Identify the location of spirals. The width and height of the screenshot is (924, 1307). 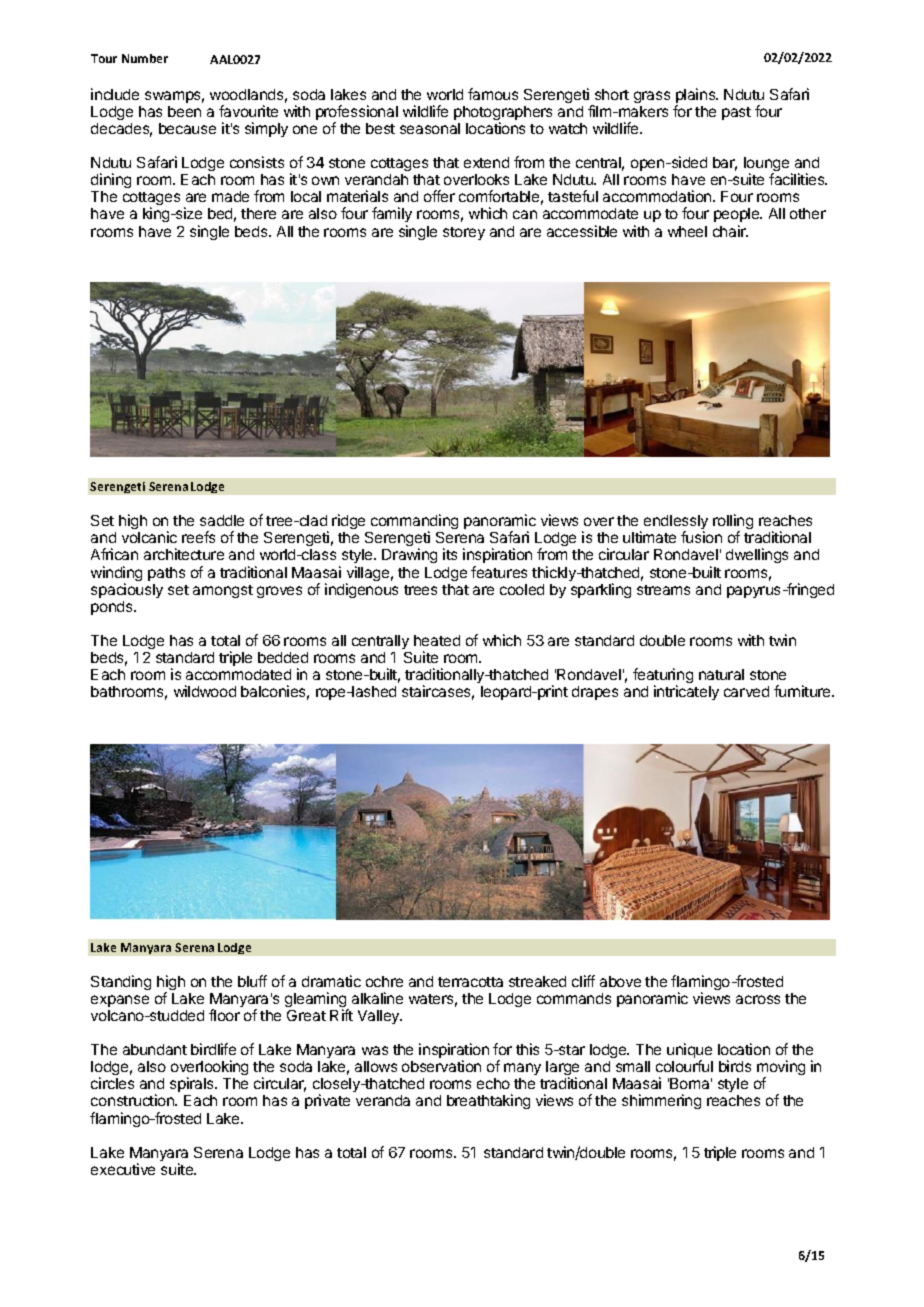
(193, 1086).
